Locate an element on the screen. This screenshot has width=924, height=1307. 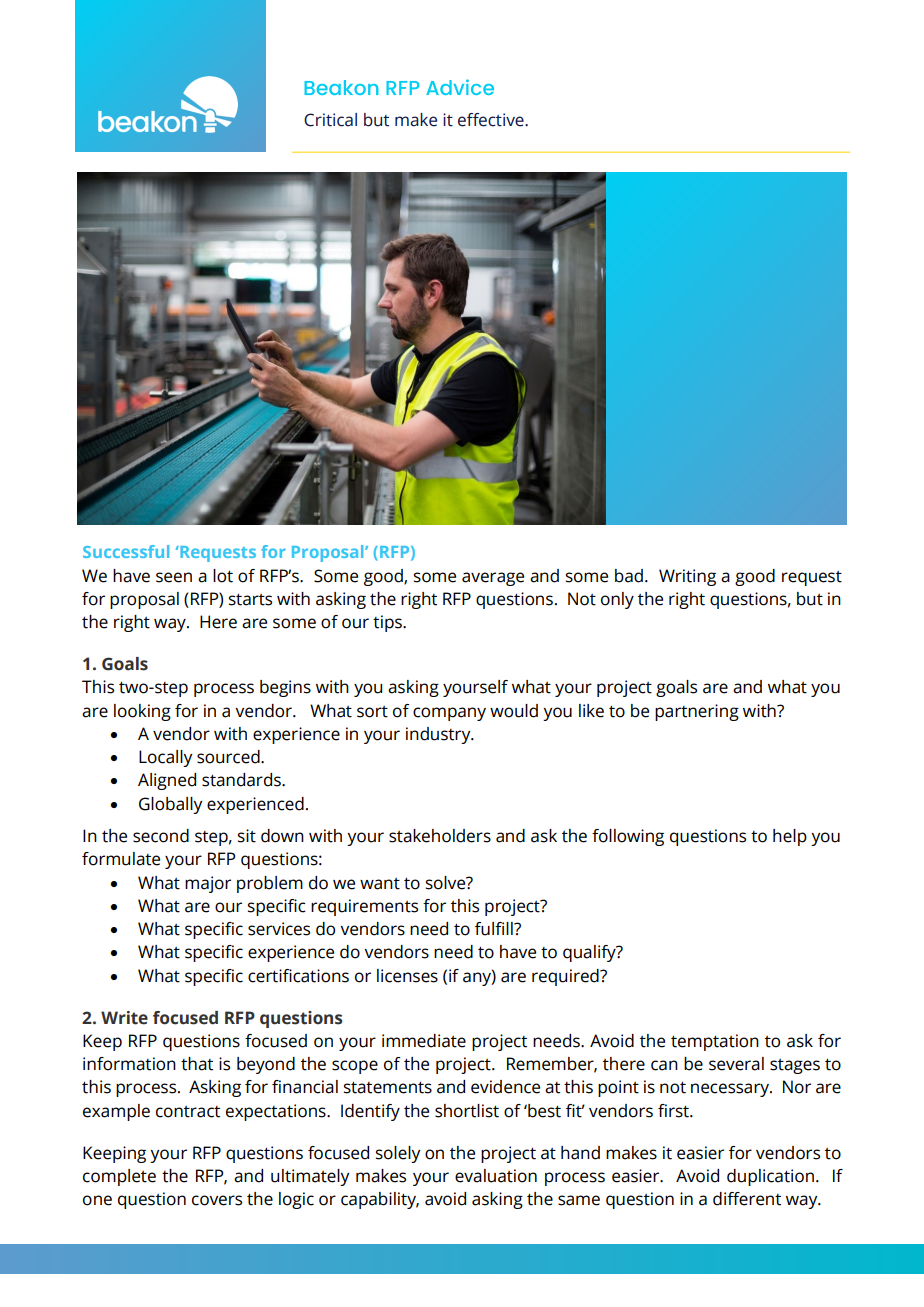
effective is located at coordinates (492, 120).
